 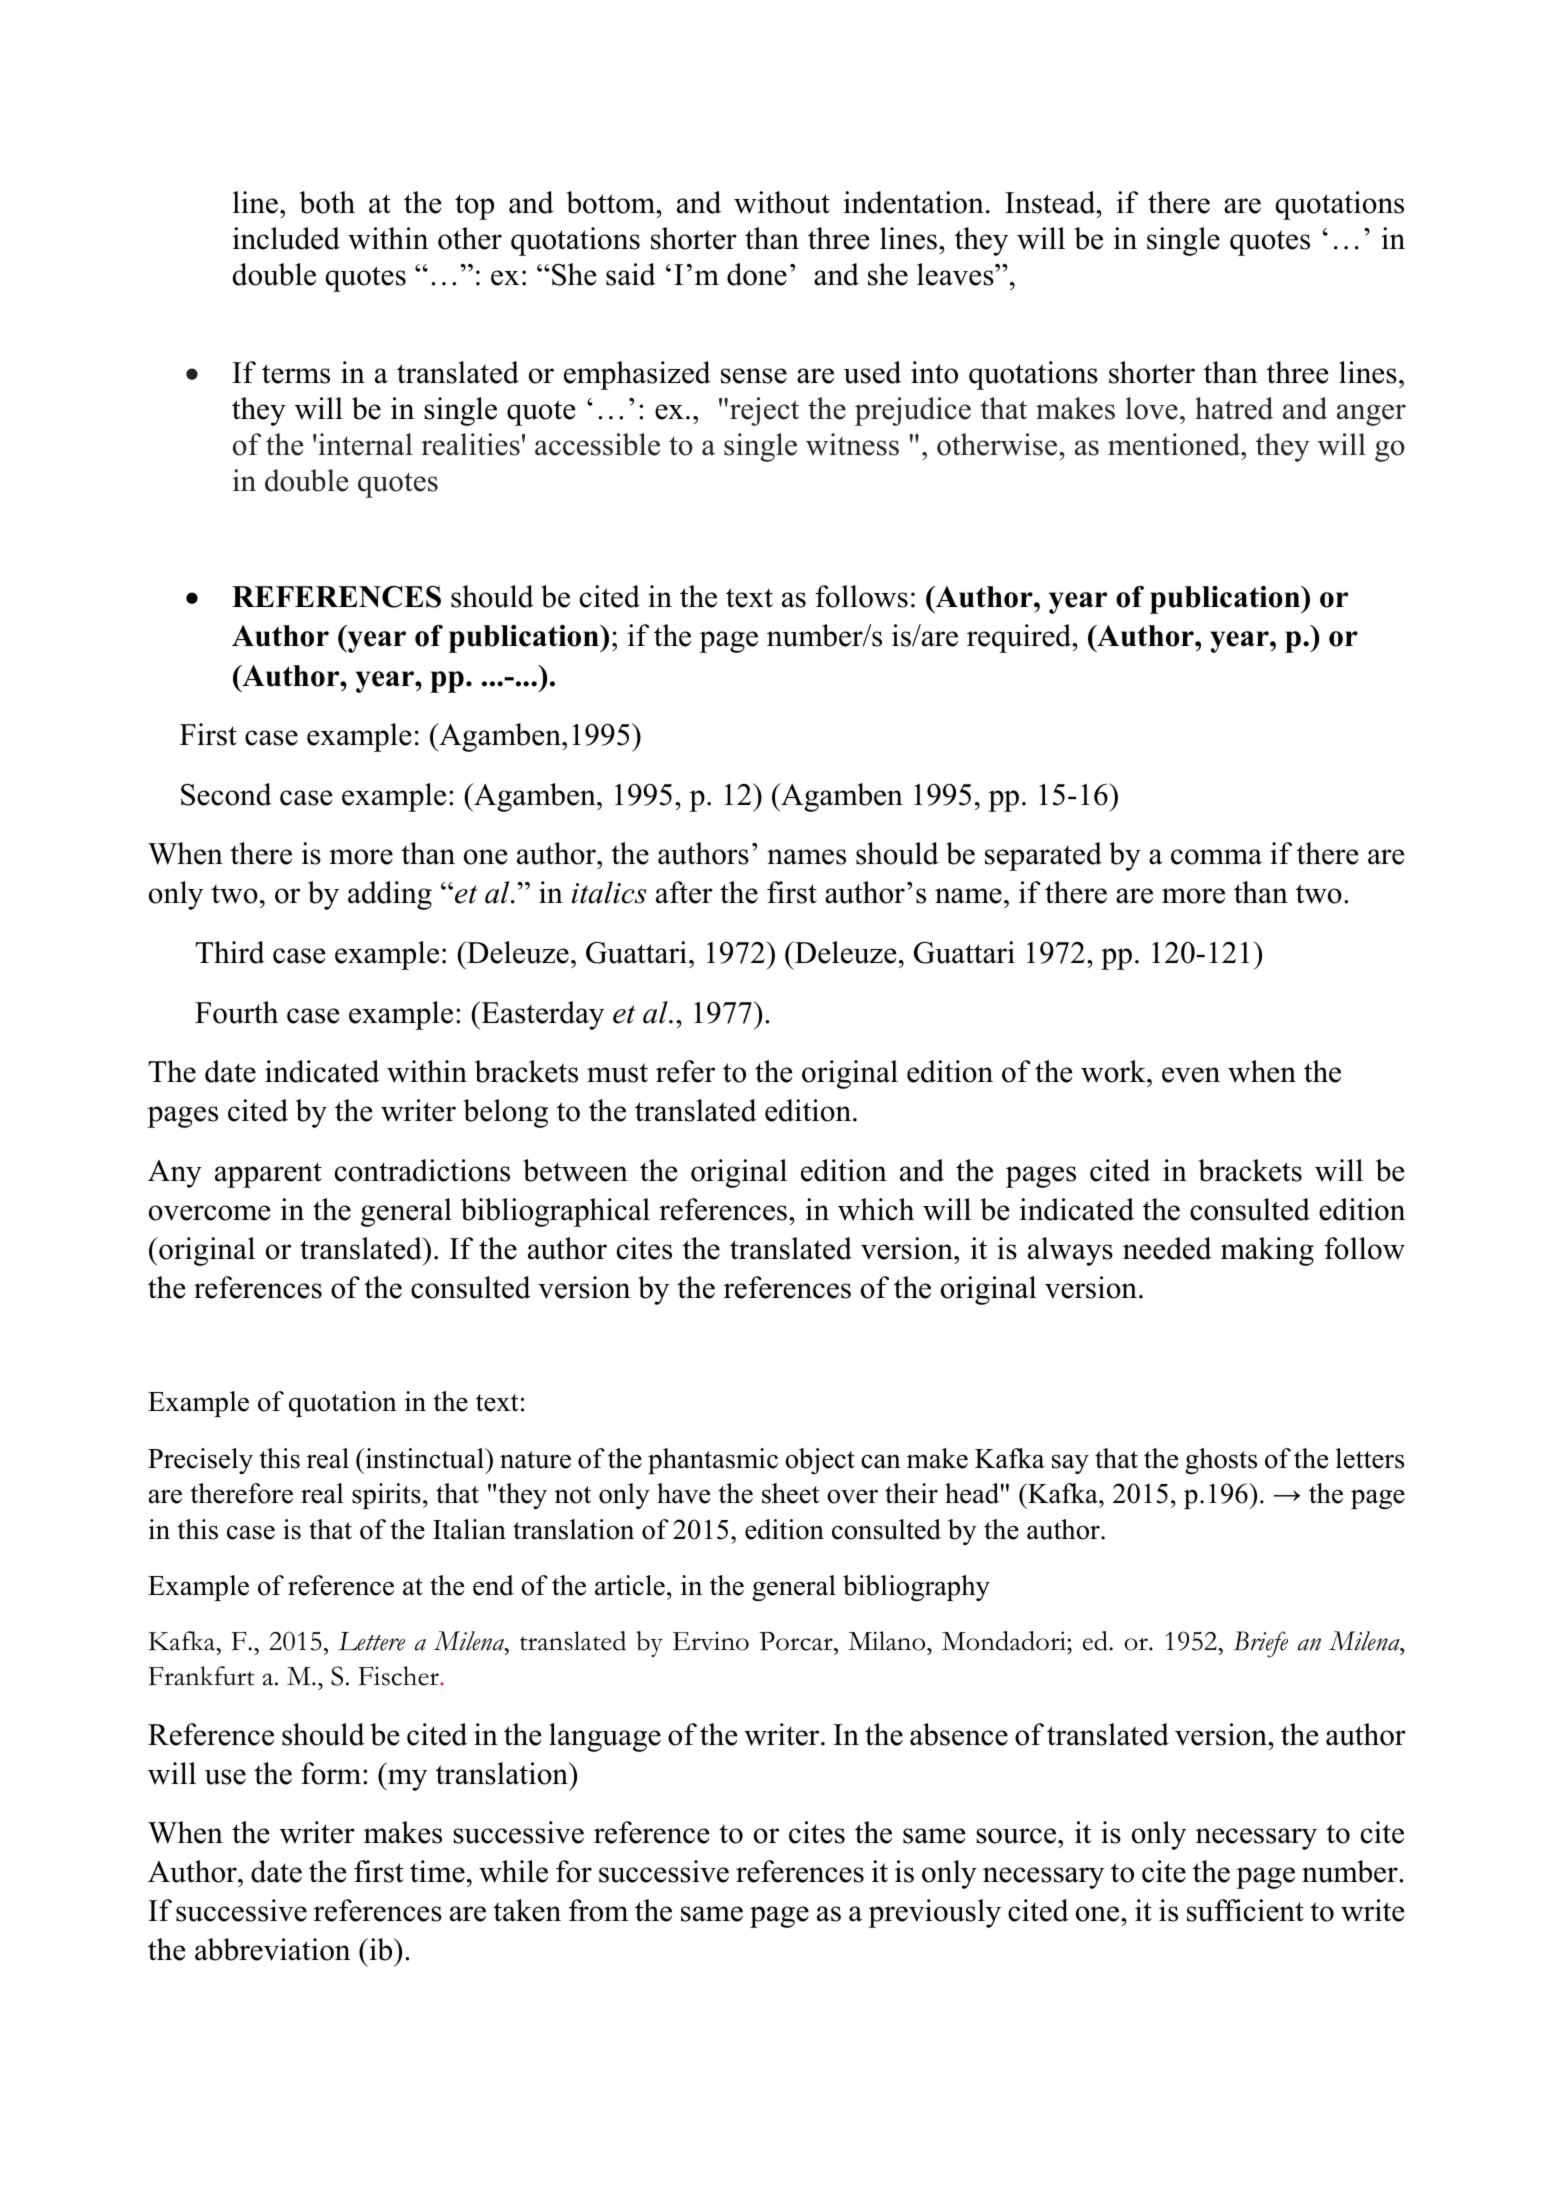 I want to click on Instead, so click(x=1051, y=202).
